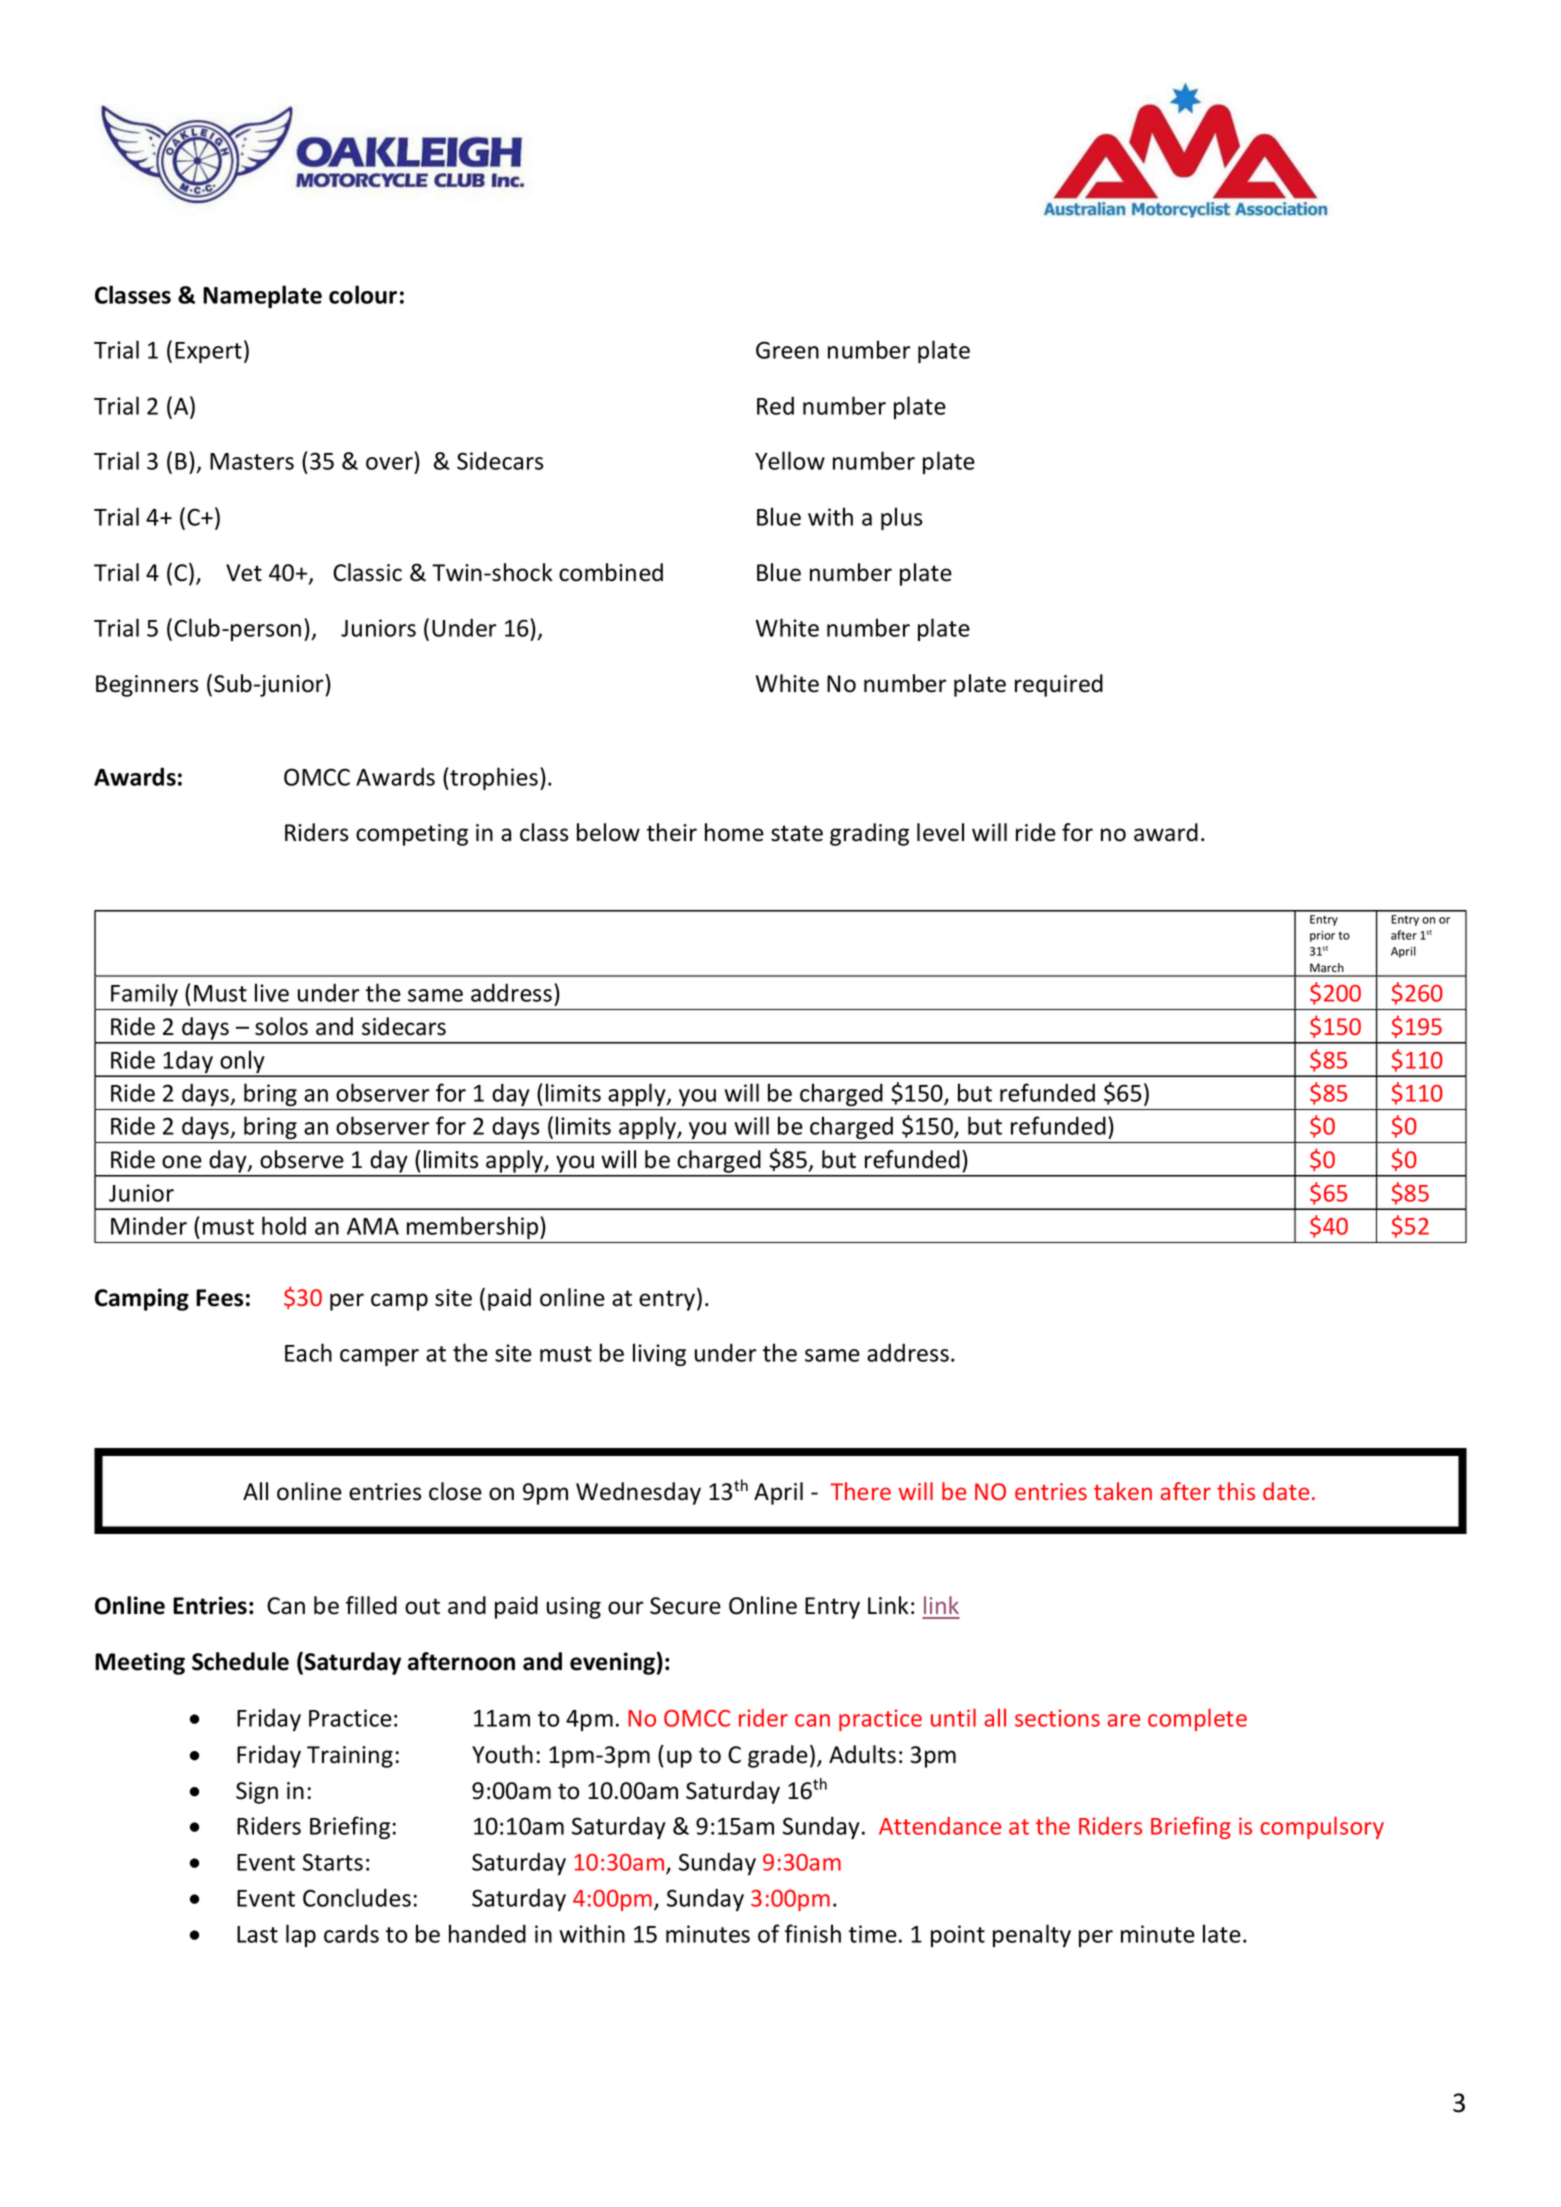 The image size is (1561, 2207). I want to click on living, so click(659, 1354).
